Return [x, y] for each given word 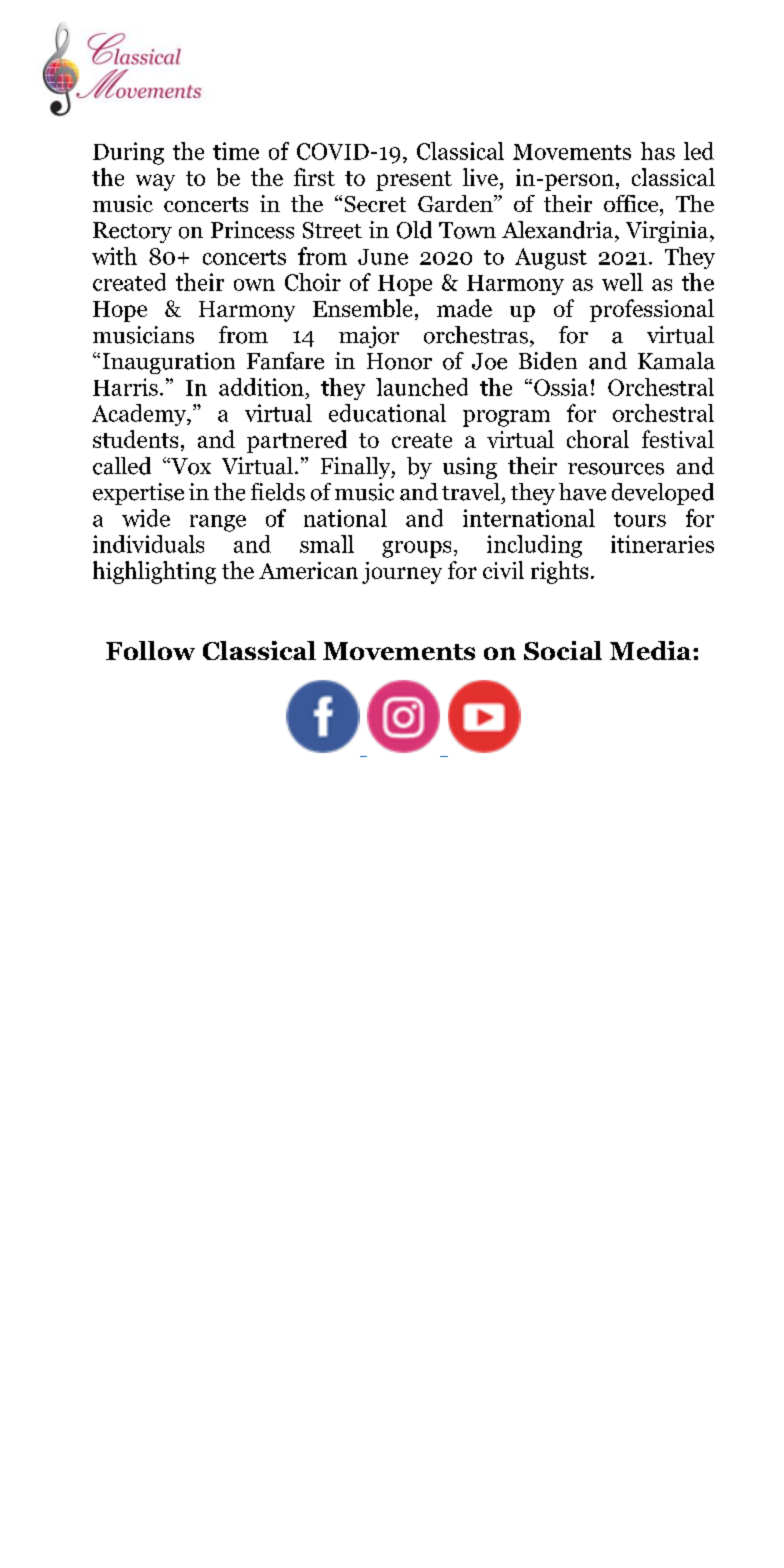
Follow [150, 650]
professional [652, 310]
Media [652, 650]
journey [402, 573]
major [369, 337]
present [414, 181]
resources [616, 469]
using [470, 468]
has [658, 151]
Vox [190, 466]
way [155, 182]
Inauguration [169, 363]
